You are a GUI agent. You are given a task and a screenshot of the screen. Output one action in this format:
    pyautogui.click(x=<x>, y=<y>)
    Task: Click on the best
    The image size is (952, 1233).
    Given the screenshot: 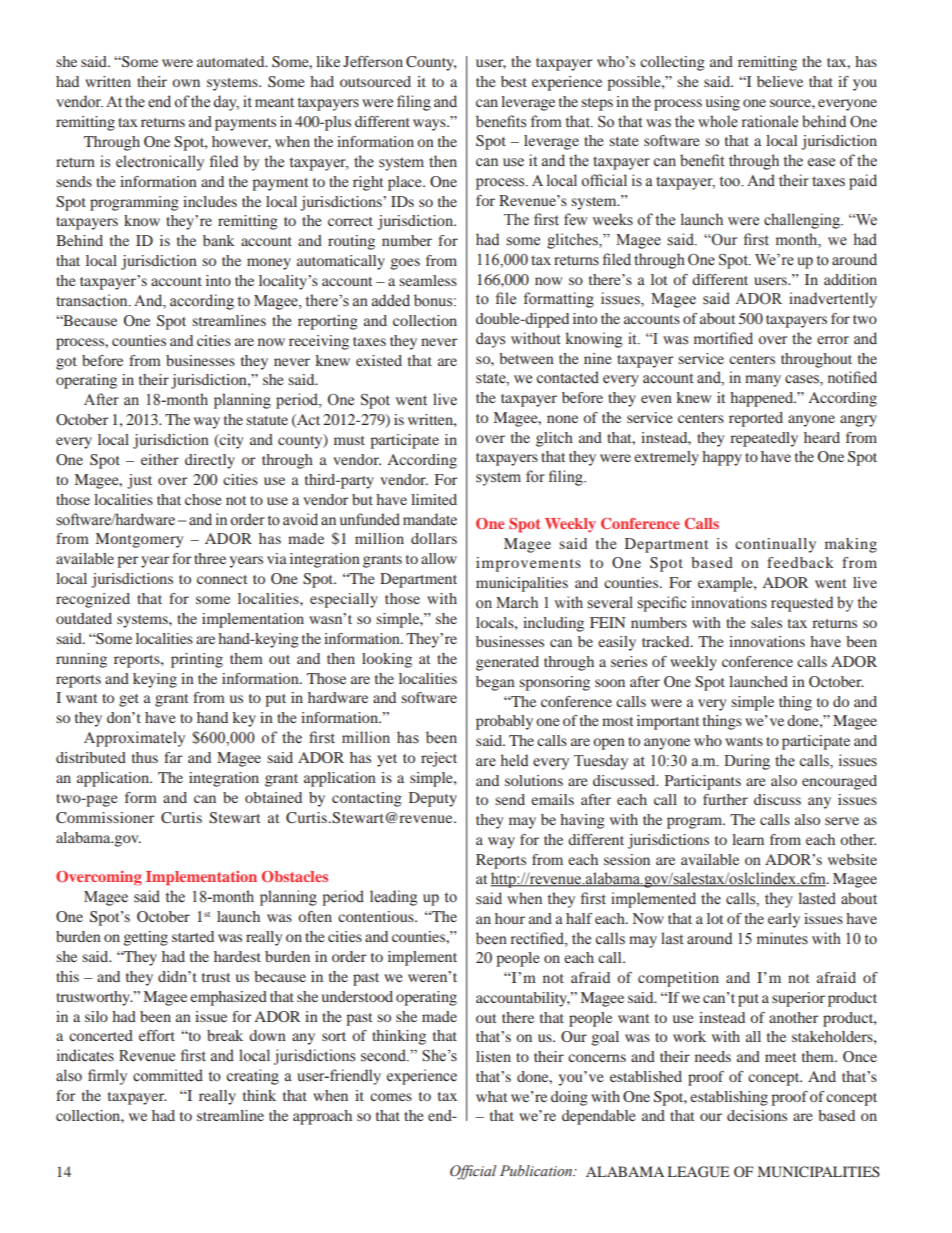 What is the action you would take?
    pyautogui.click(x=514, y=81)
